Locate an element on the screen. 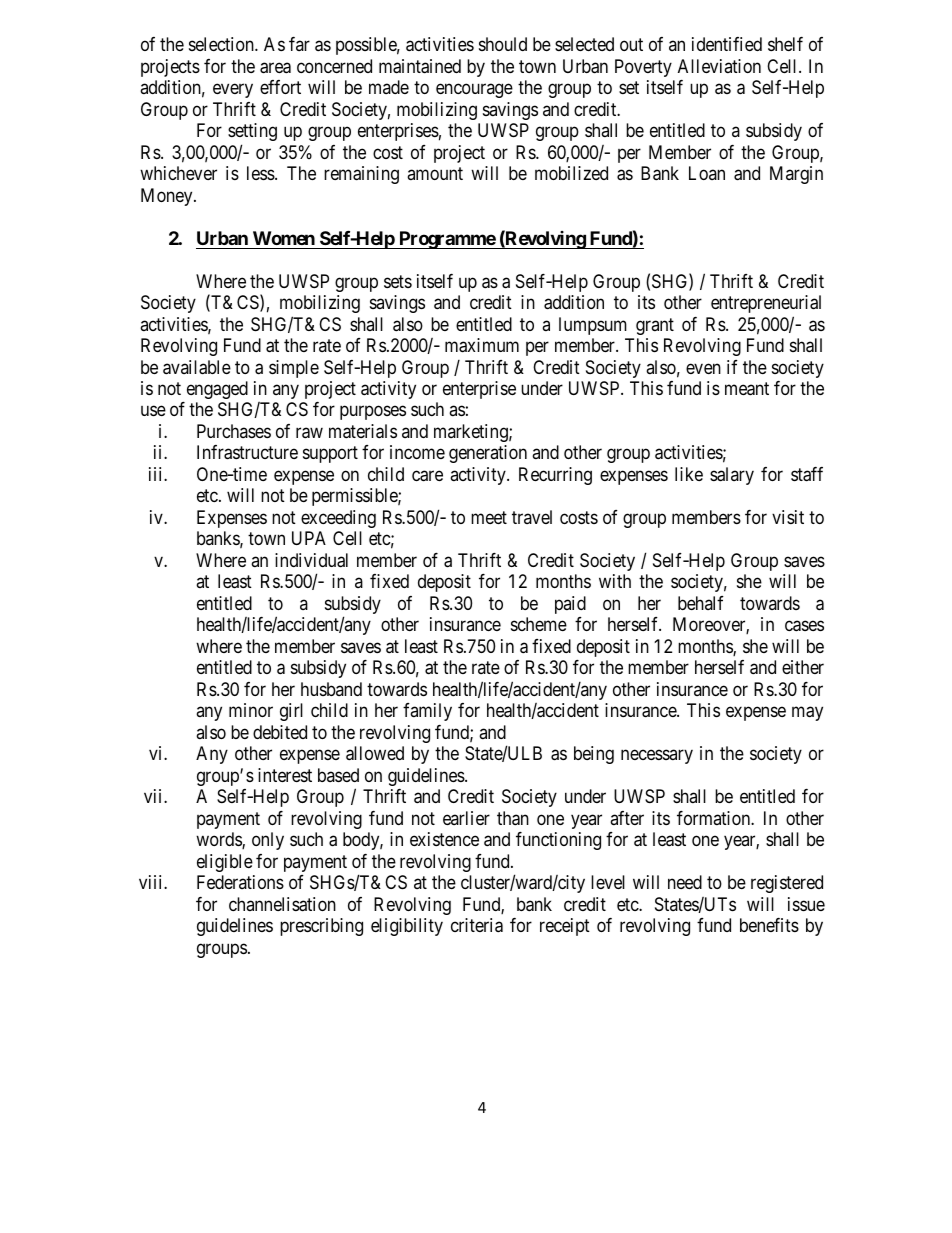 The width and height of the screenshot is (952, 1233). Alleviation is located at coordinates (719, 66).
